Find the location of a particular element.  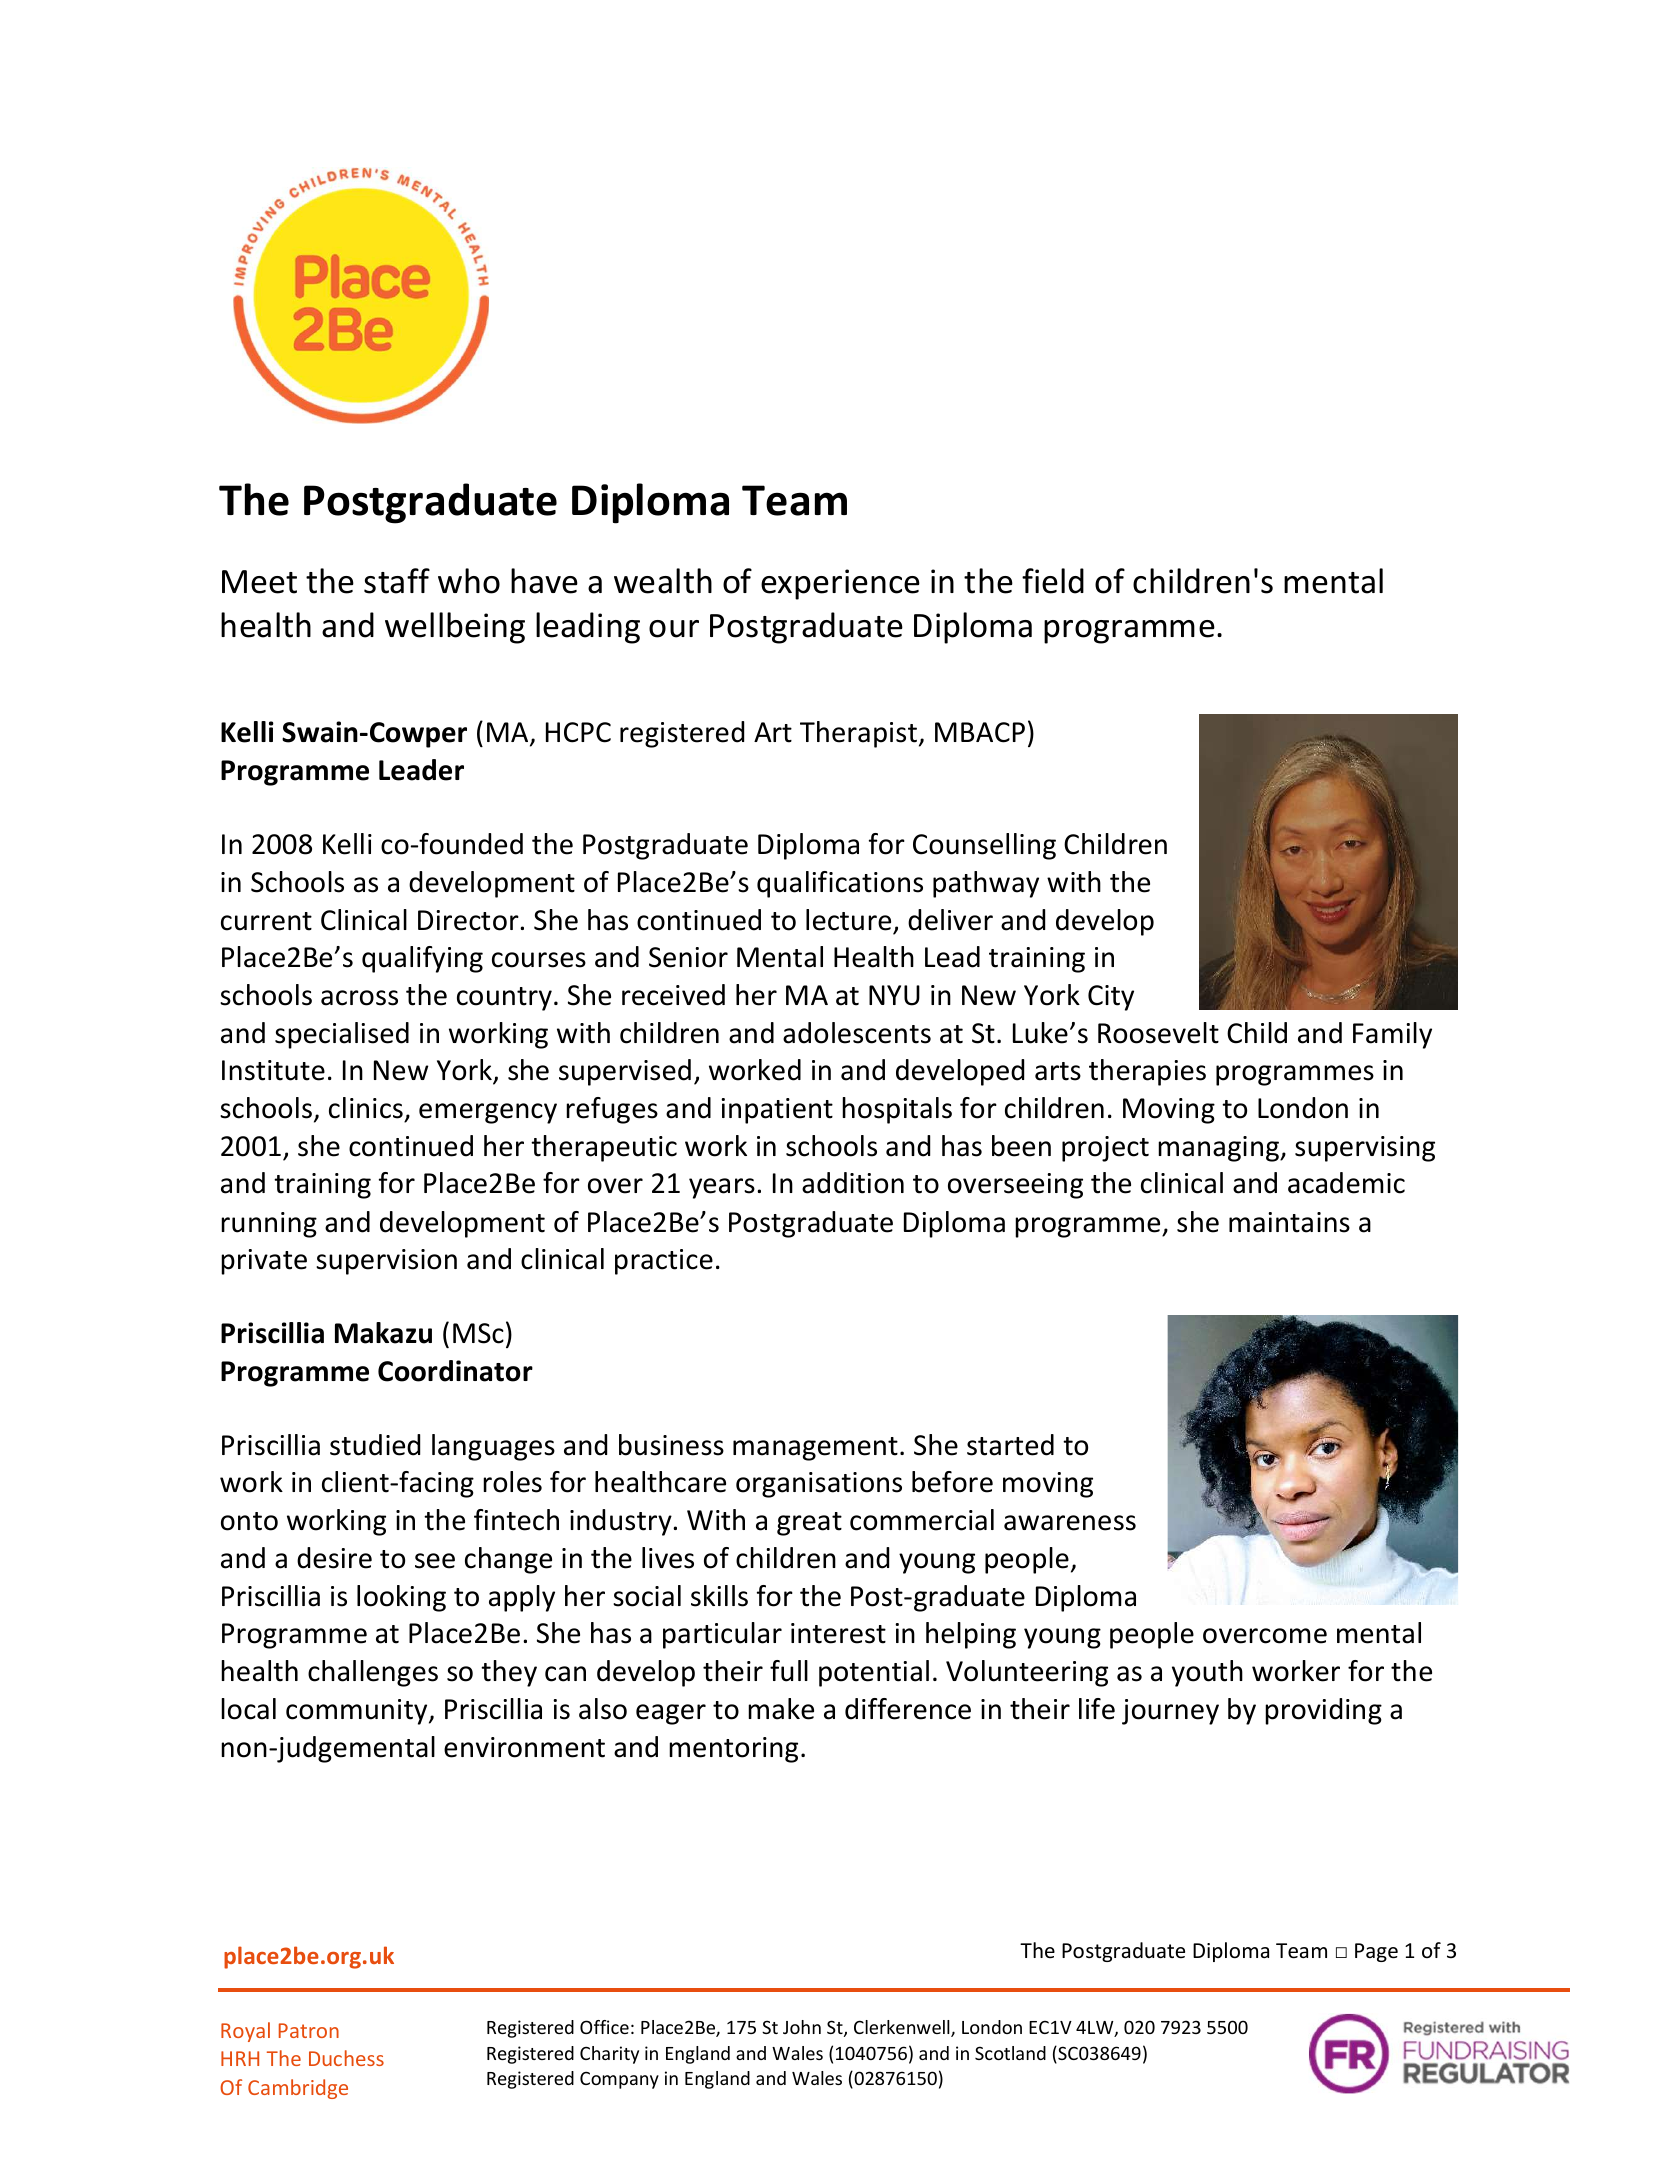

inpatient is located at coordinates (777, 1111).
